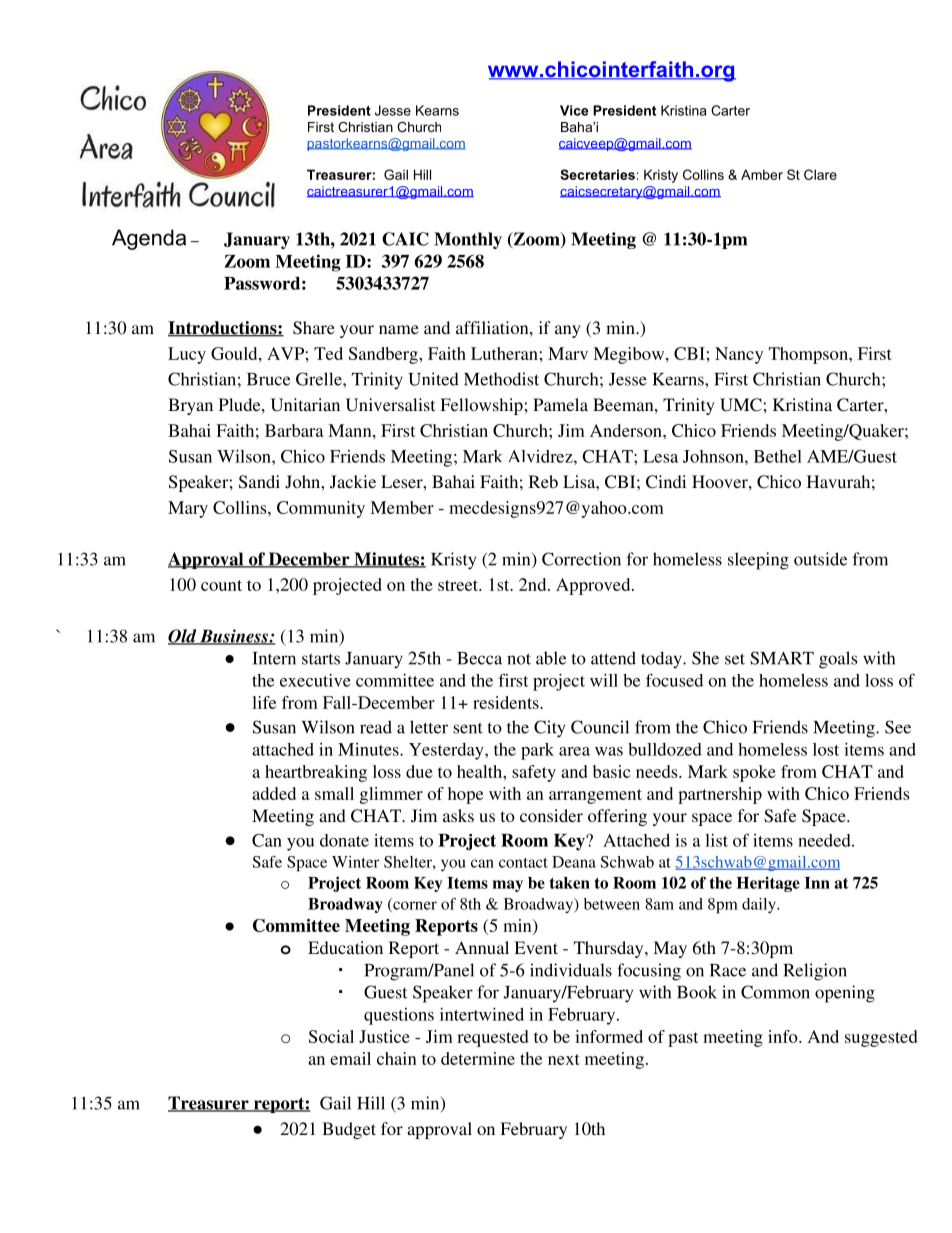  What do you see at coordinates (574, 110) in the screenshot?
I see `Vice` at bounding box center [574, 110].
